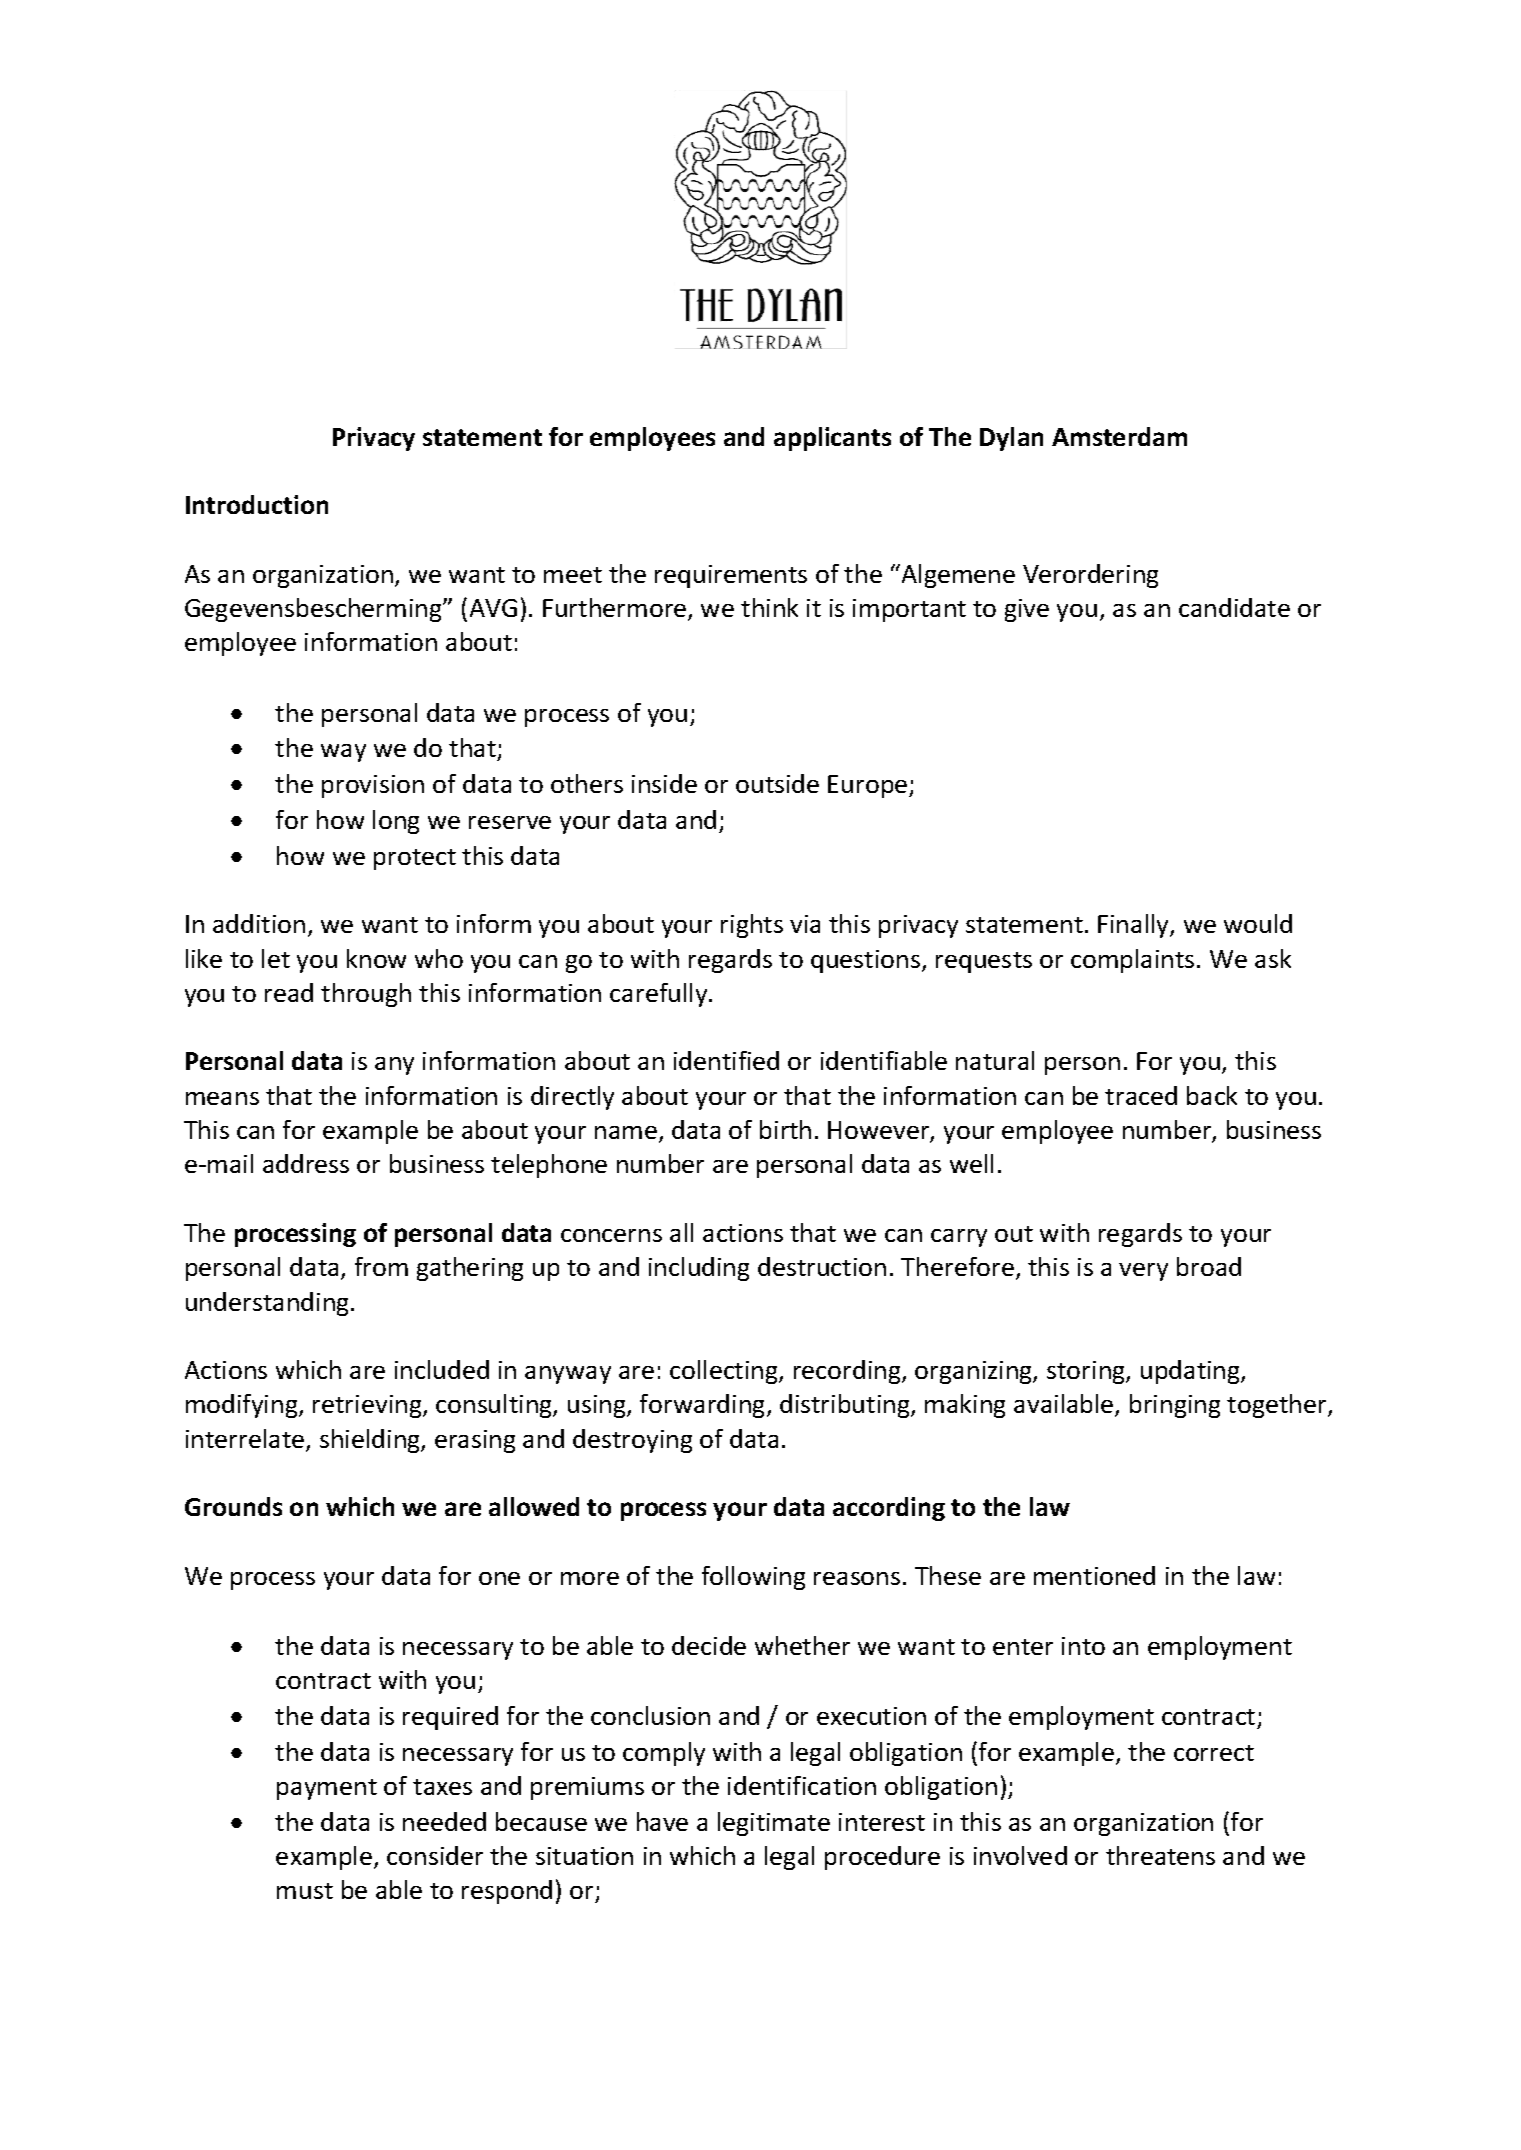 This document has width=1521, height=2150. I want to click on traced, so click(1141, 1095).
